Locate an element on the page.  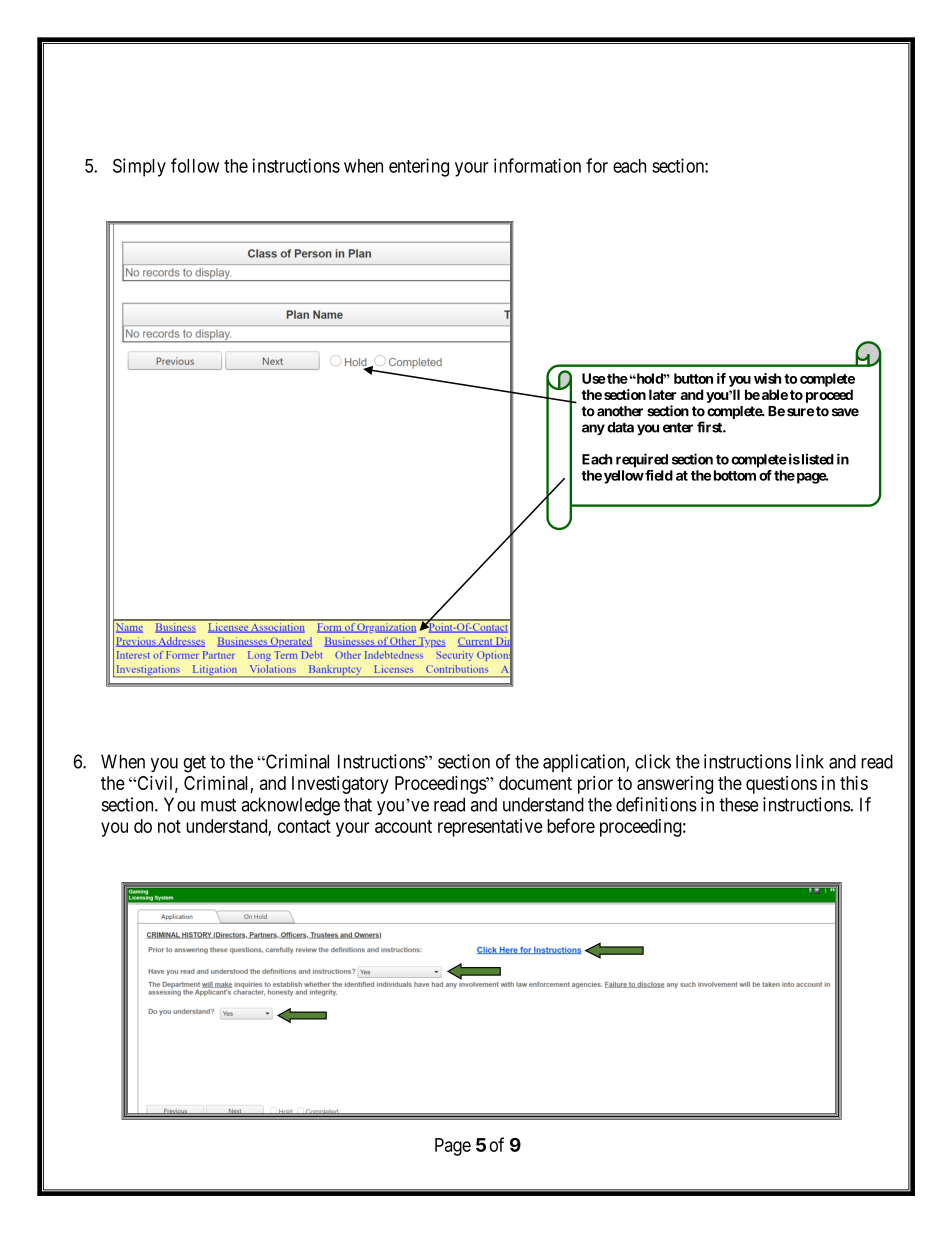
any is located at coordinates (593, 430).
